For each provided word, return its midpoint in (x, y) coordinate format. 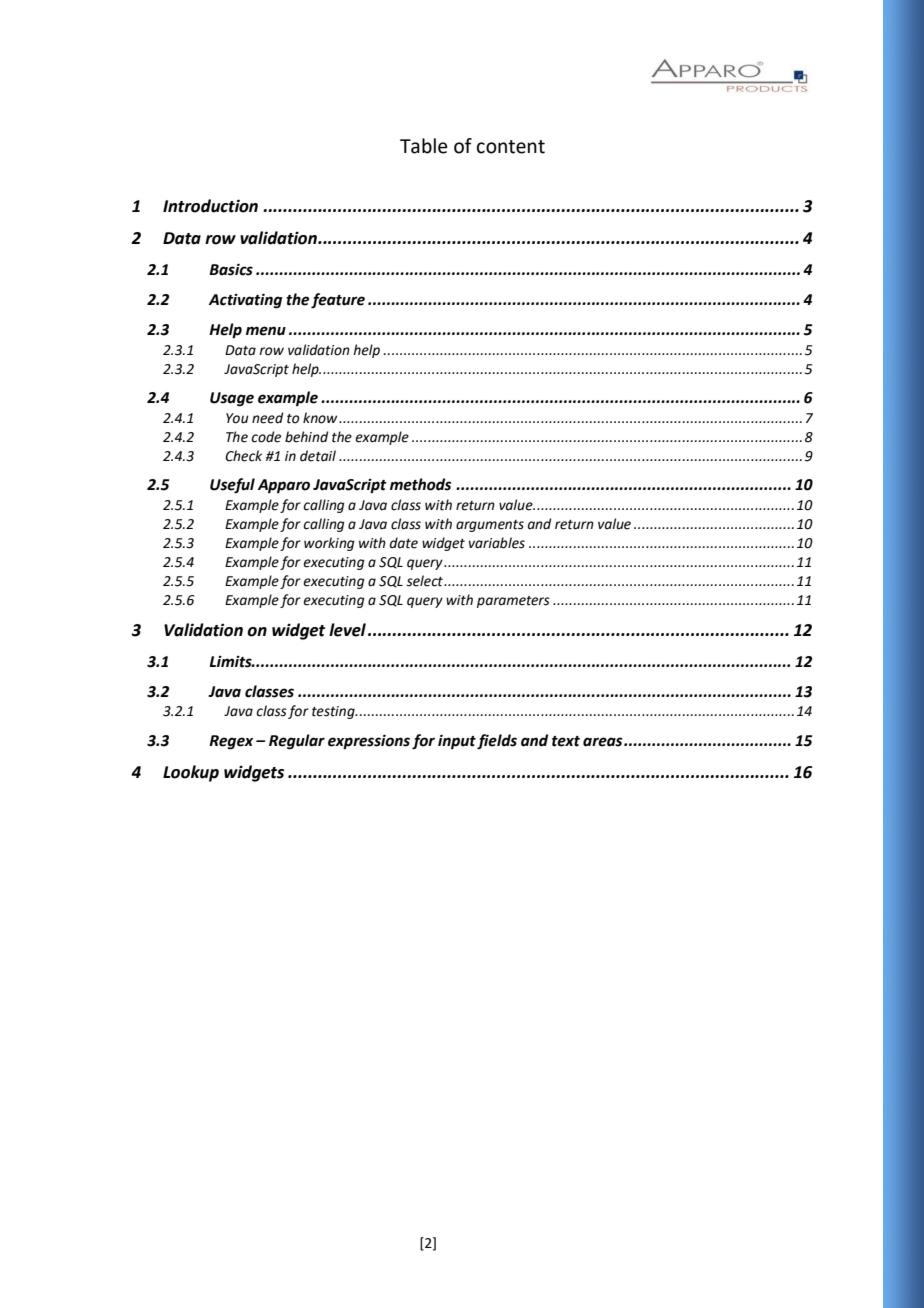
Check (243, 456)
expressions (369, 742)
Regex (231, 742)
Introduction (210, 206)
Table (424, 146)
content (511, 147)
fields (497, 742)
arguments (490, 526)
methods (420, 484)
